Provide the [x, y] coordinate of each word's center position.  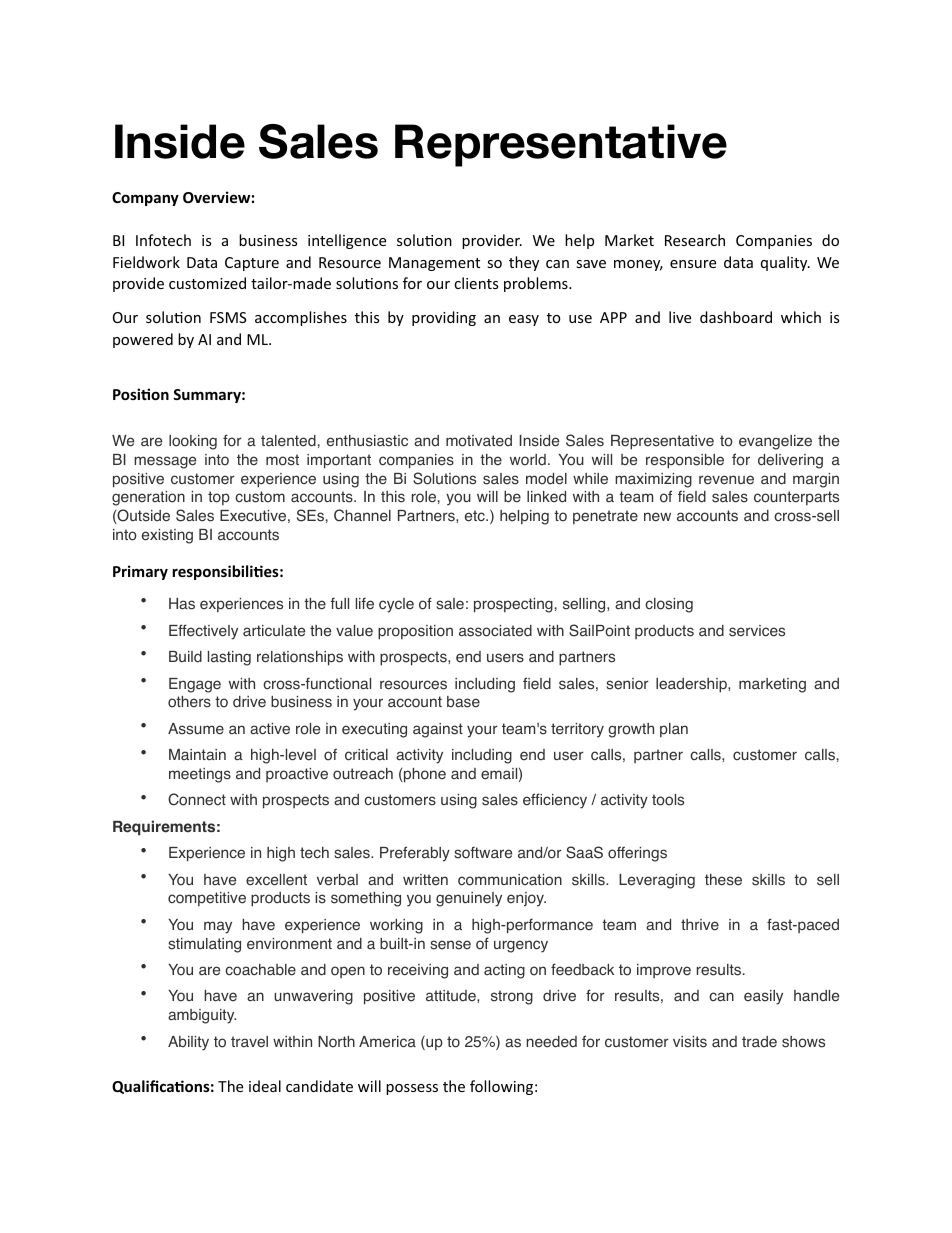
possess [412, 1089]
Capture [252, 264]
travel [249, 1042]
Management [434, 264]
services [757, 631]
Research [695, 240]
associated [495, 631]
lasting [229, 658]
